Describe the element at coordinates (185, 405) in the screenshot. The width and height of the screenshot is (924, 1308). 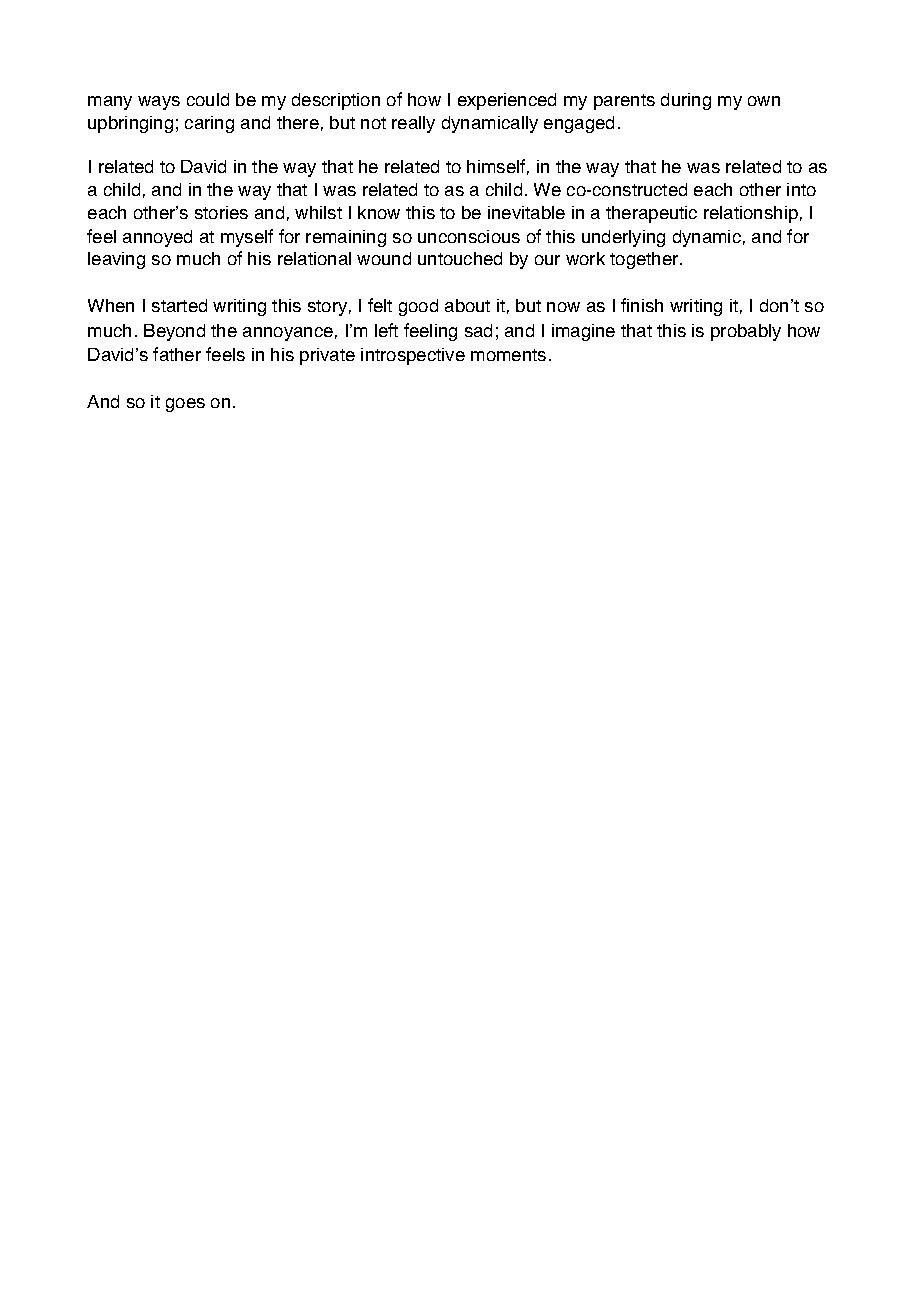
I see `goes` at that location.
